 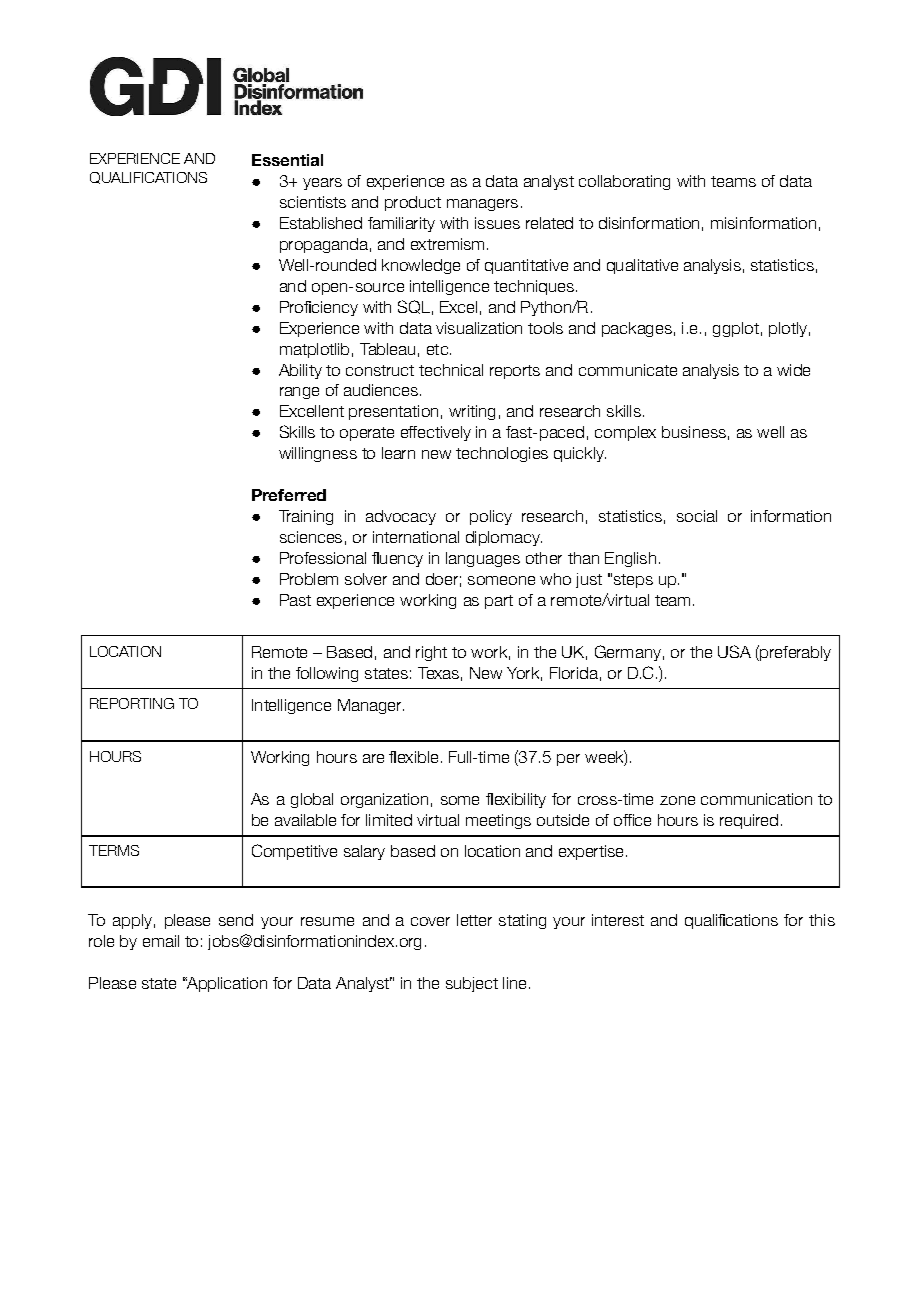 I want to click on Essential, so click(x=287, y=160).
